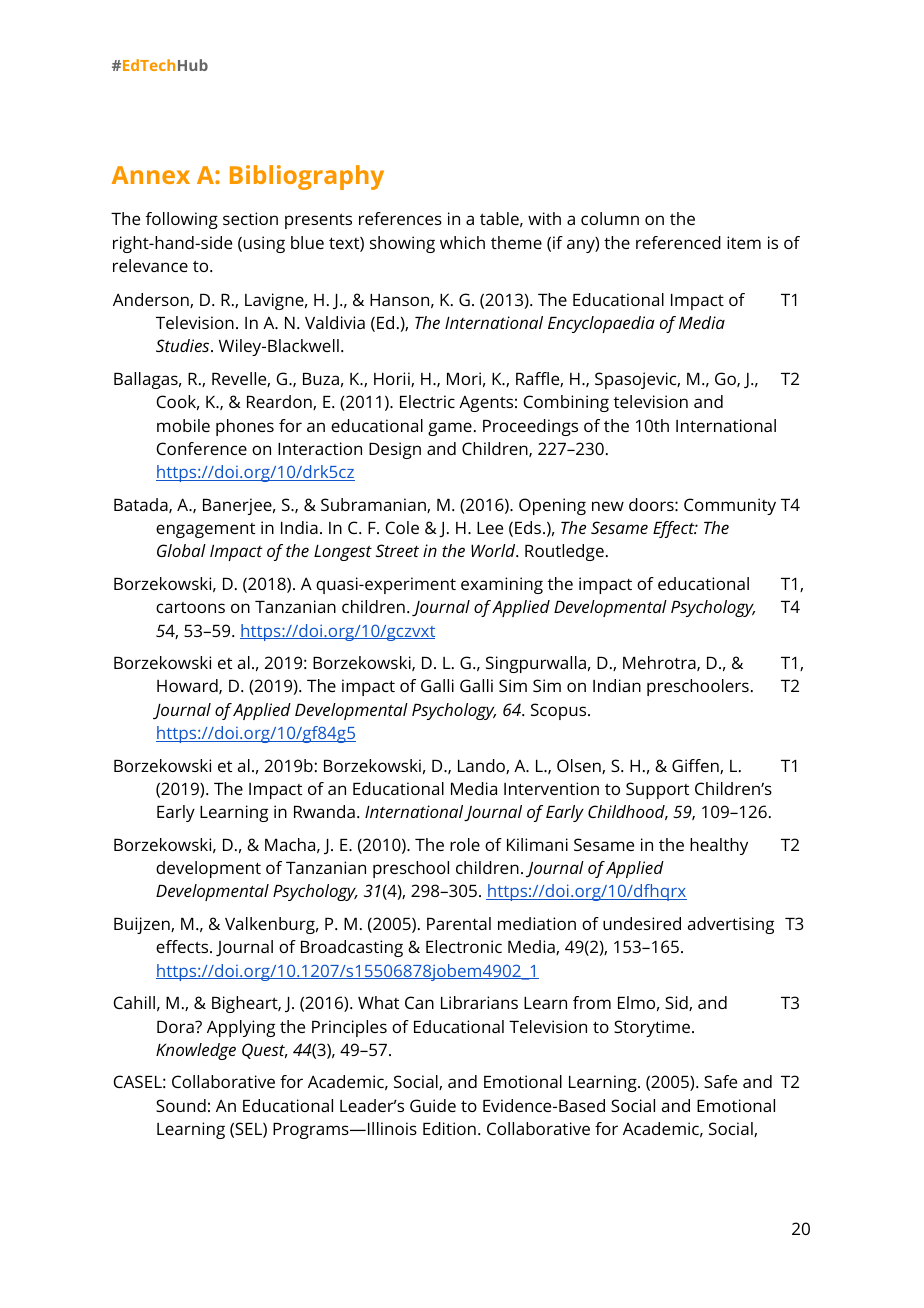  I want to click on Scopus, so click(560, 711).
